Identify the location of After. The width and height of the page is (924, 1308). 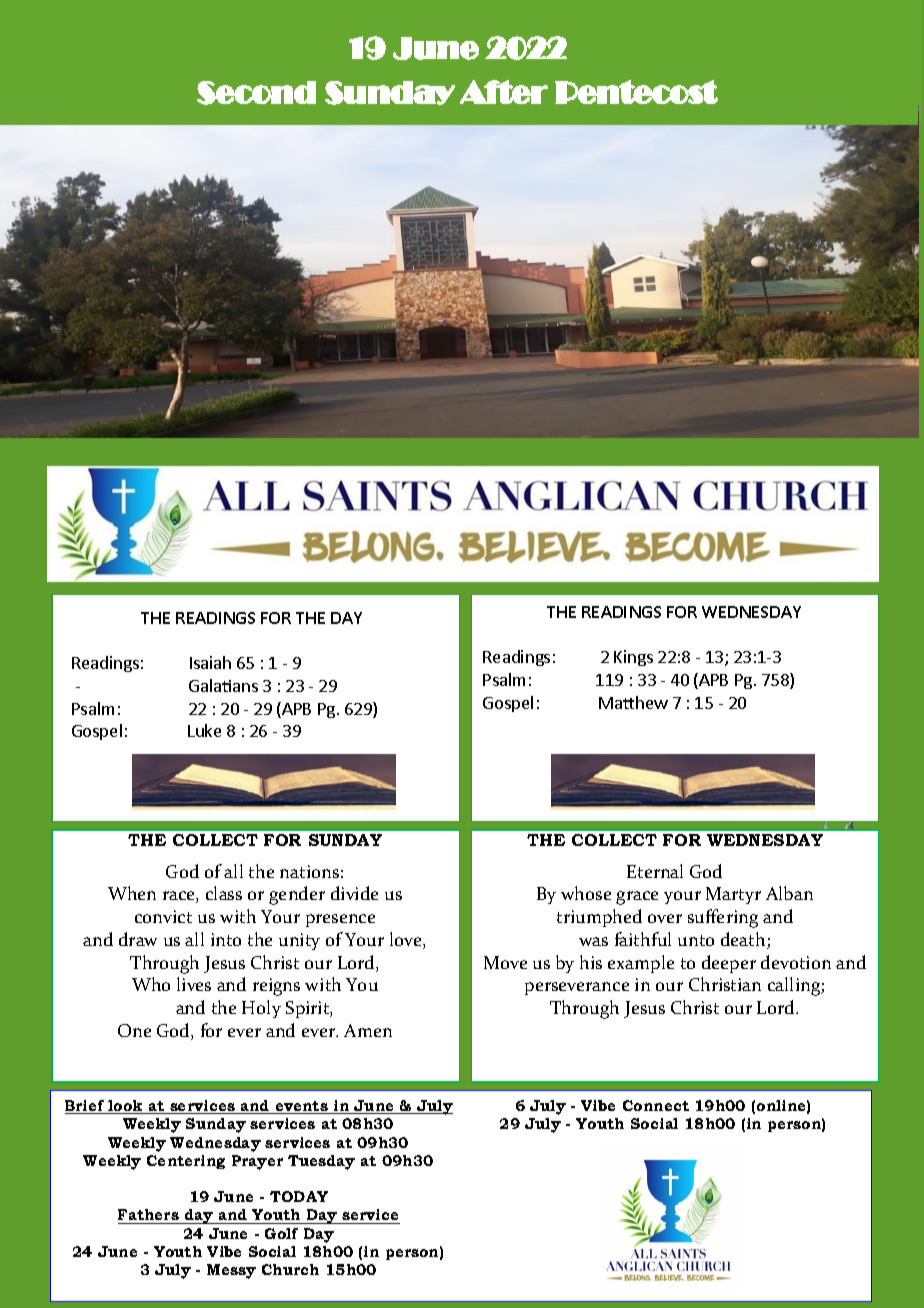
(504, 92).
